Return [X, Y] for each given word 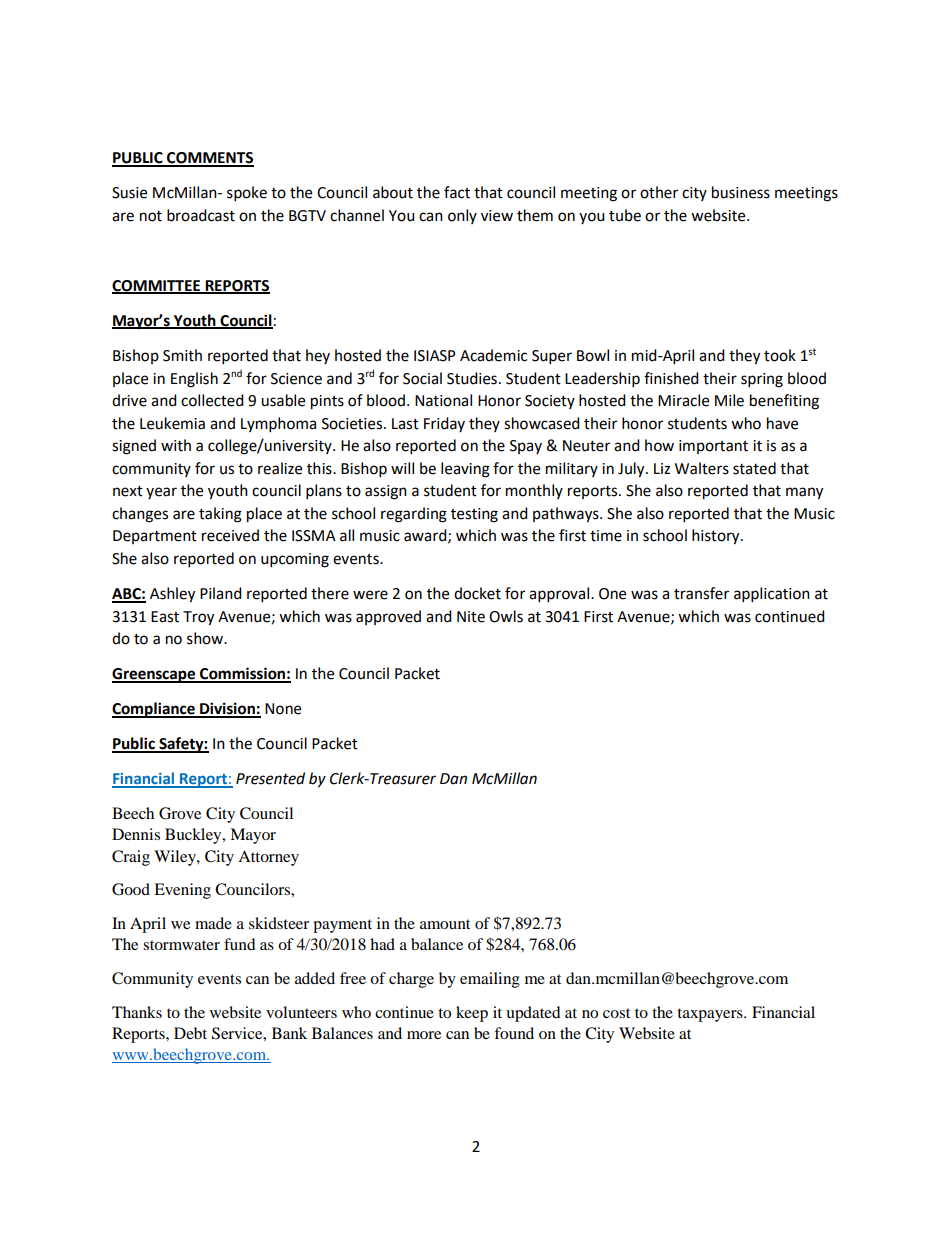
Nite [471, 617]
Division [227, 709]
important [713, 447]
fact [457, 192]
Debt [190, 1033]
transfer [701, 593]
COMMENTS [209, 159]
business [741, 192]
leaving [465, 470]
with [176, 445]
